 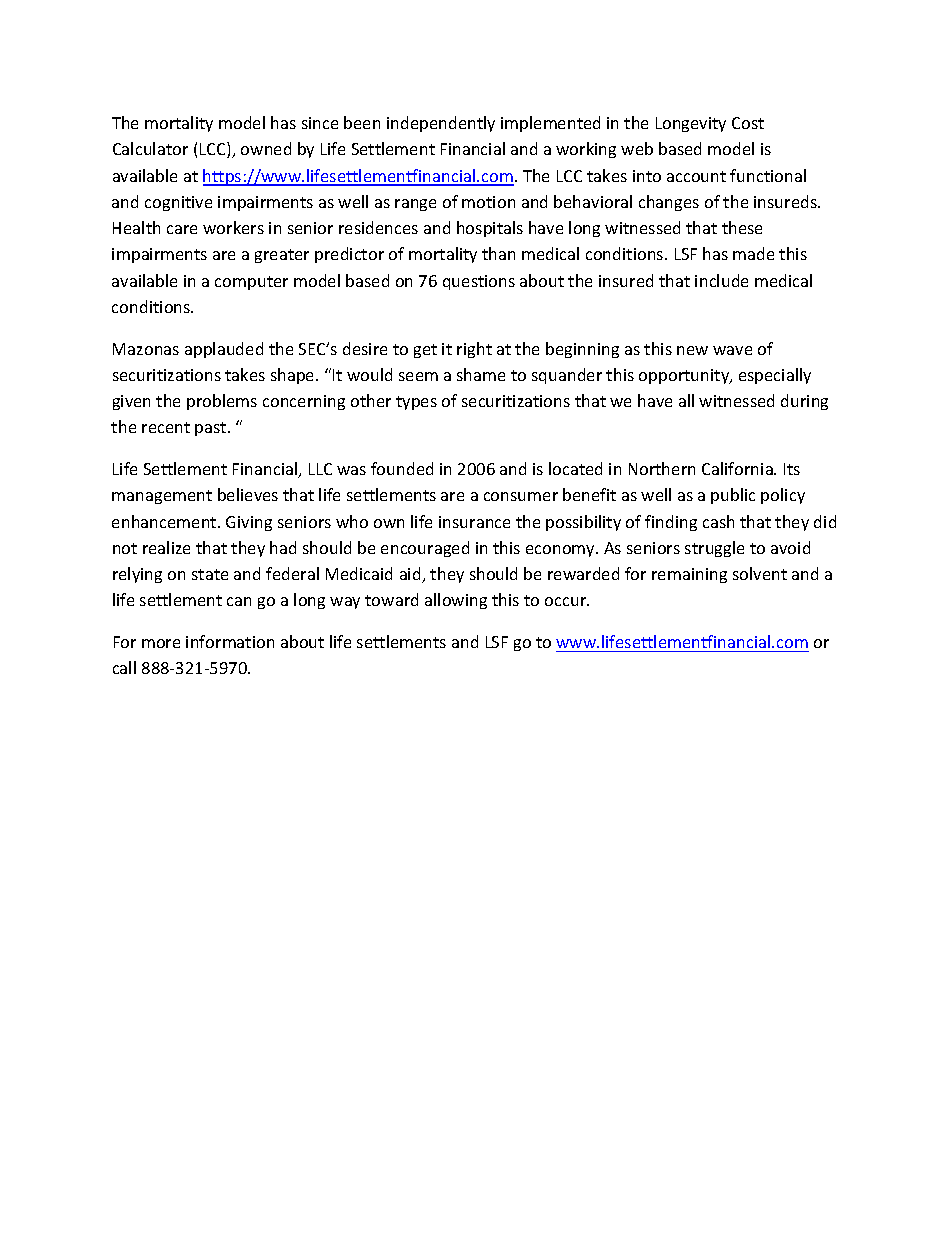 What do you see at coordinates (474, 350) in the page?
I see `right` at bounding box center [474, 350].
